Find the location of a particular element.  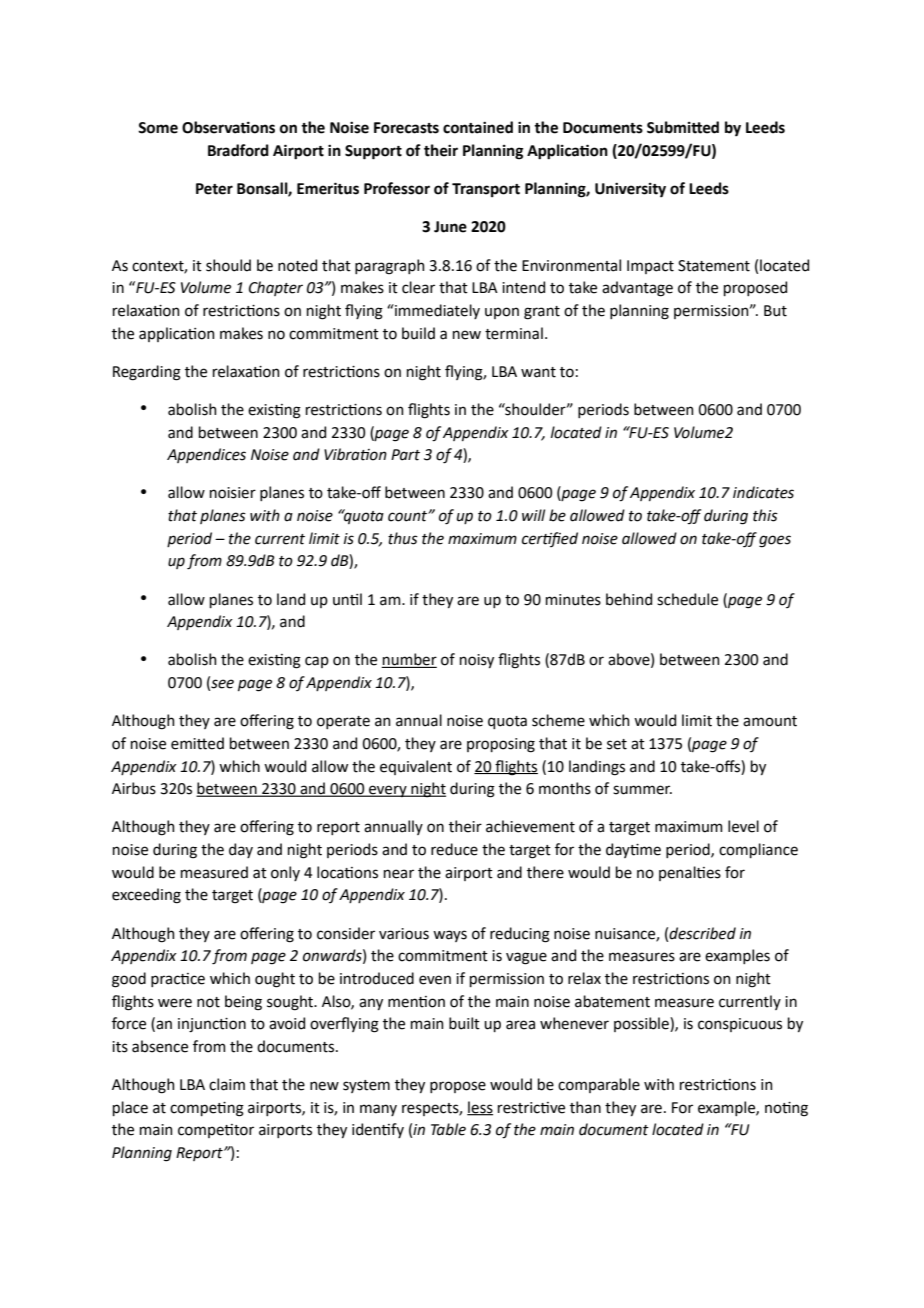

contained is located at coordinates (478, 127).
